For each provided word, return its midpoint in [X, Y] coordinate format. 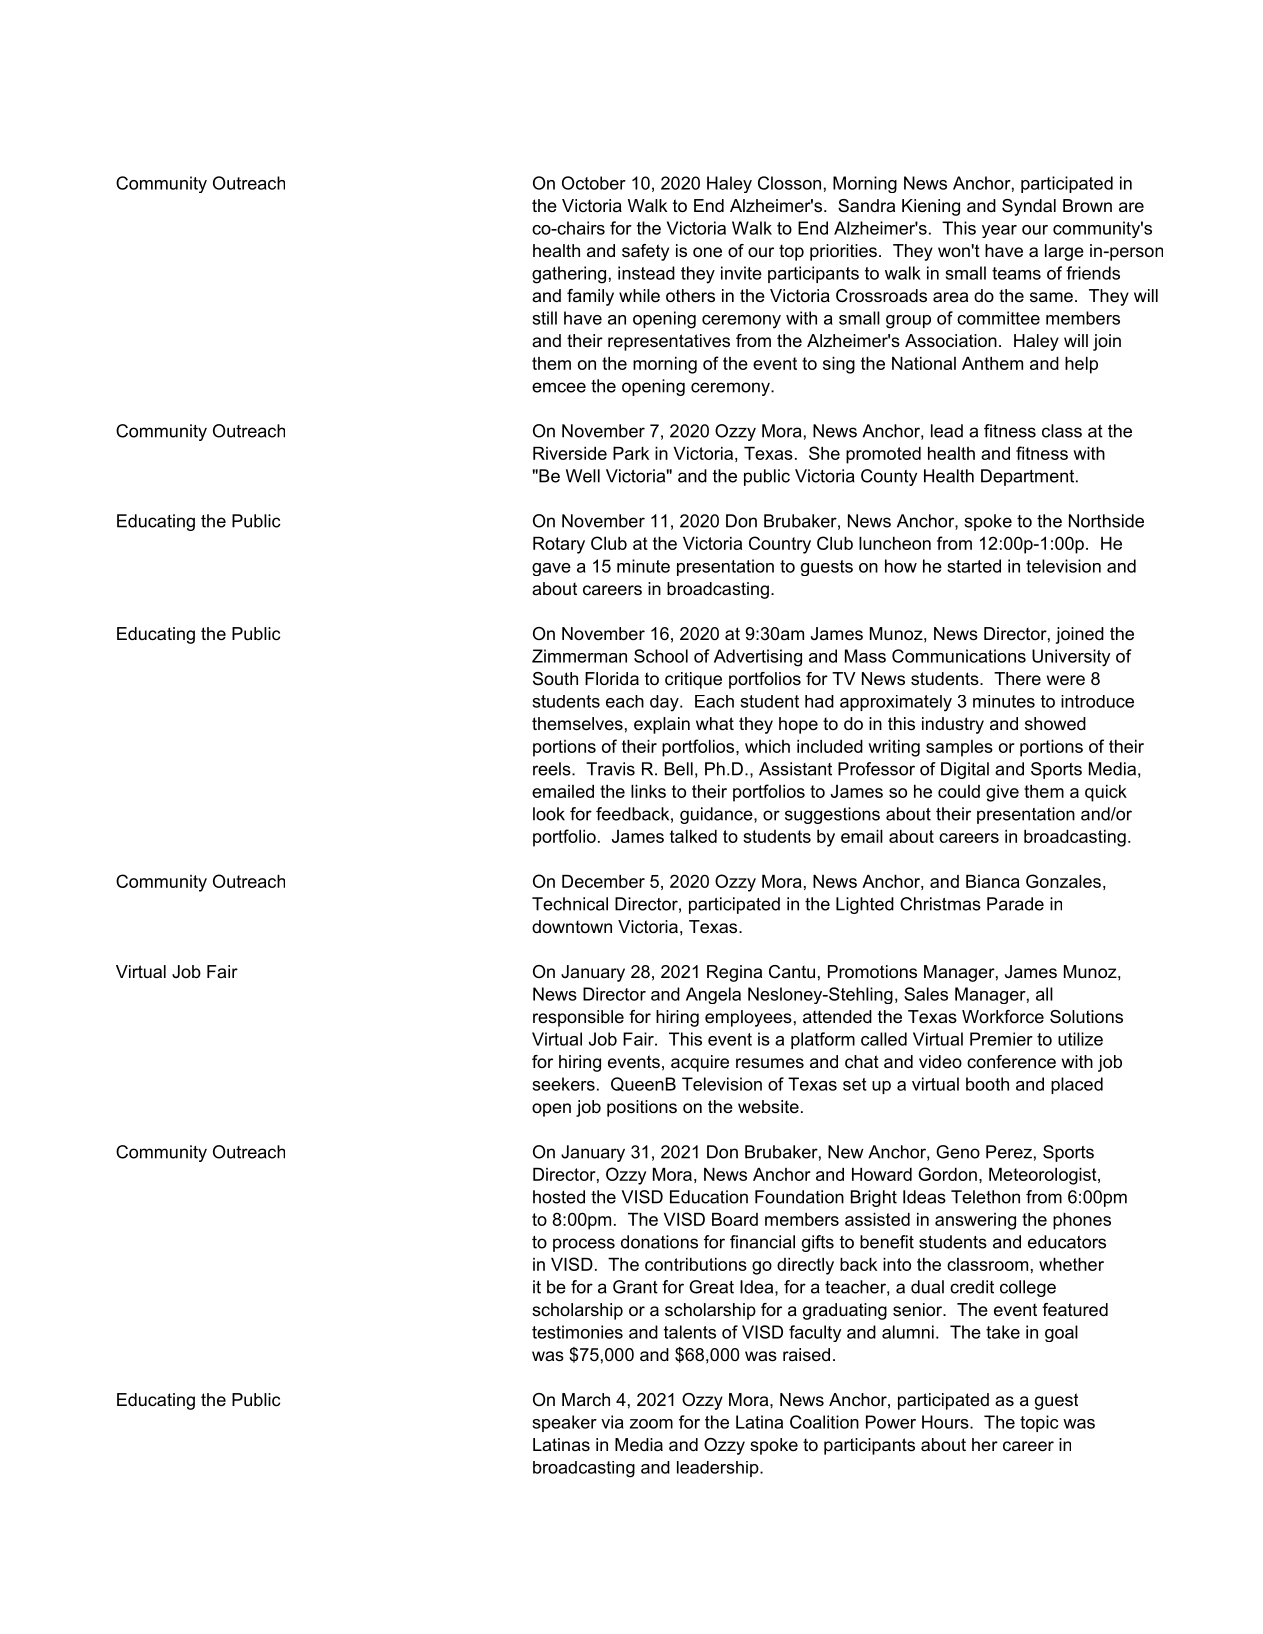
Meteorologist [1044, 1176]
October [594, 183]
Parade [1015, 904]
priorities [843, 252]
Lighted [865, 905]
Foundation [799, 1197]
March [586, 1399]
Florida [612, 679]
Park [631, 453]
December [603, 881]
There [1017, 678]
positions [642, 1108]
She [824, 453]
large [1064, 252]
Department [1029, 477]
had [819, 701]
